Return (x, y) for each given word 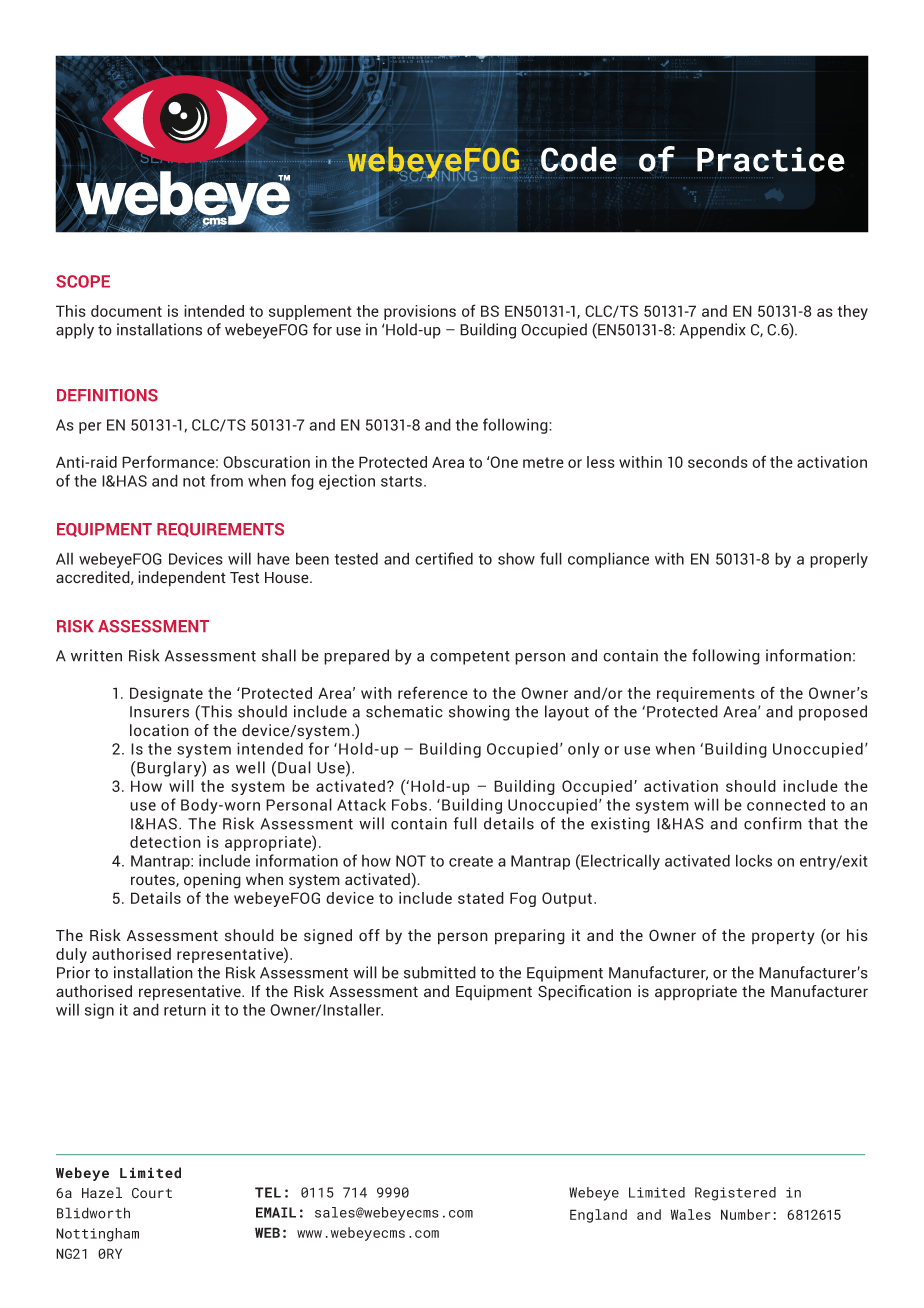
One (503, 462)
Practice (770, 159)
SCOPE (83, 281)
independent (182, 579)
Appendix (713, 331)
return (185, 1010)
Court (152, 1193)
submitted (440, 972)
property (783, 938)
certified (444, 558)
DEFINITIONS (107, 395)
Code (578, 159)
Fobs (409, 804)
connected (786, 804)
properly (839, 560)
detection (165, 842)
